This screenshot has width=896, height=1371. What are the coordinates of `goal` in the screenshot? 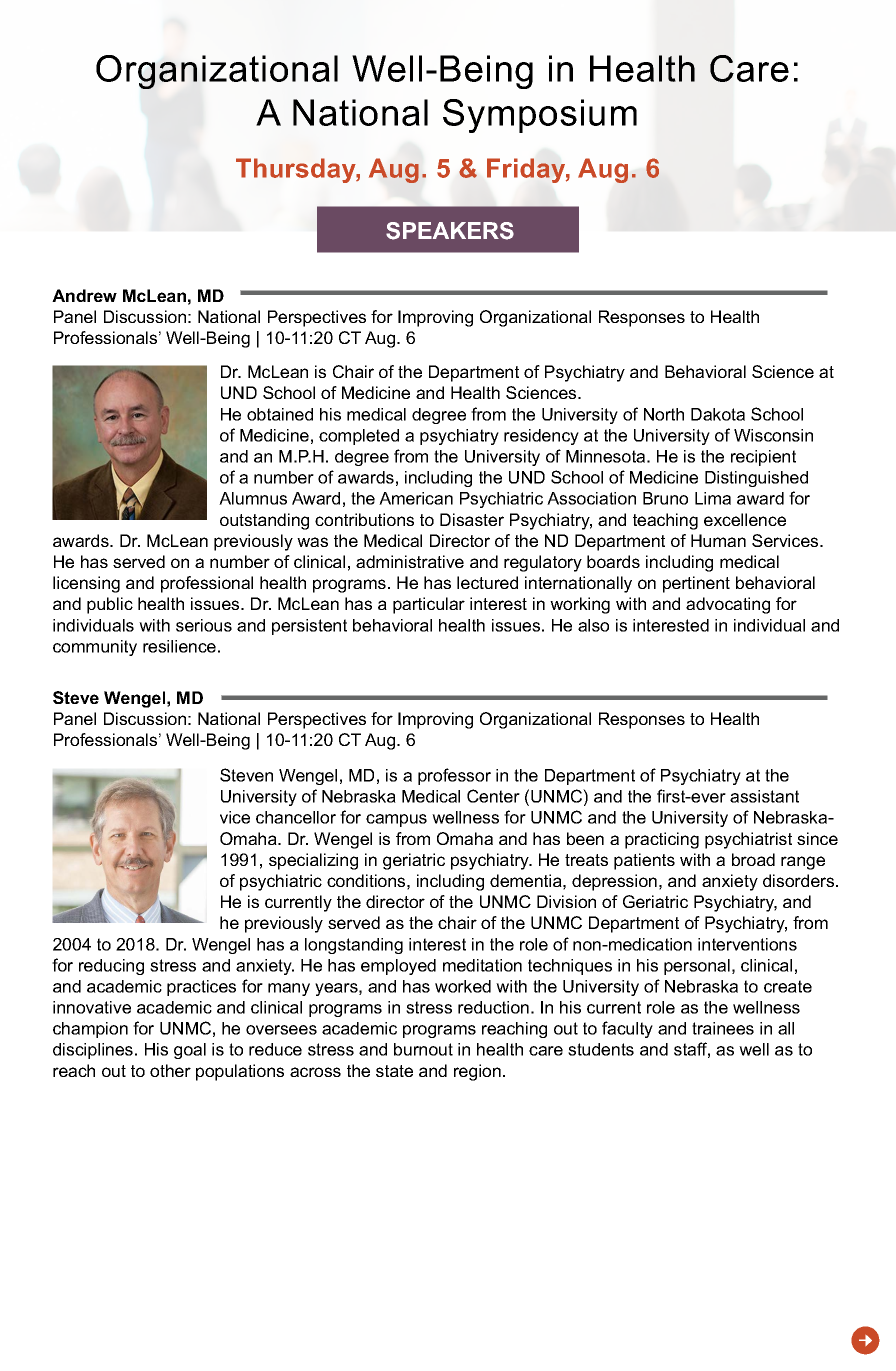 It's located at (190, 1051).
